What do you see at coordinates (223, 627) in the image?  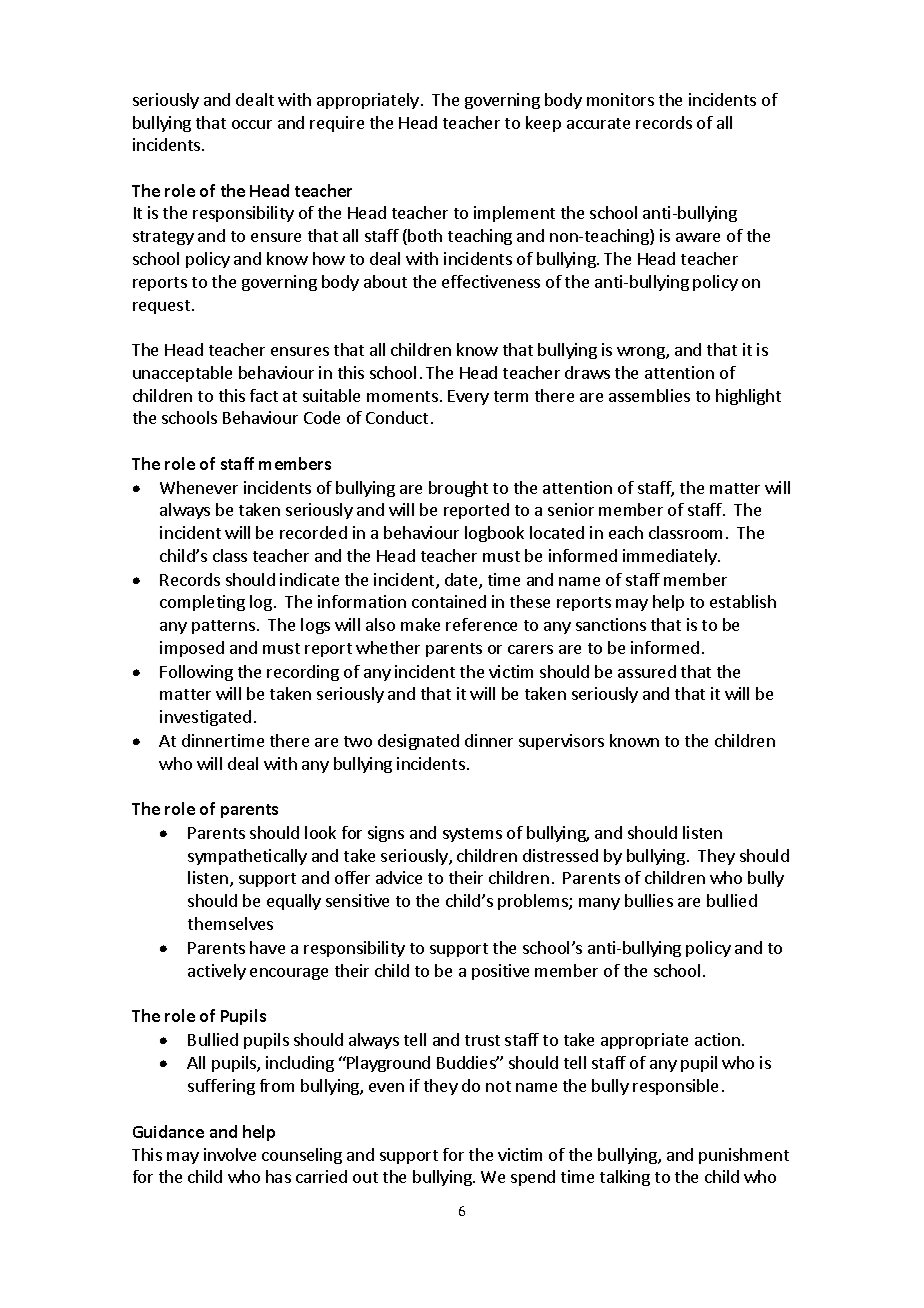 I see `patterns` at bounding box center [223, 627].
